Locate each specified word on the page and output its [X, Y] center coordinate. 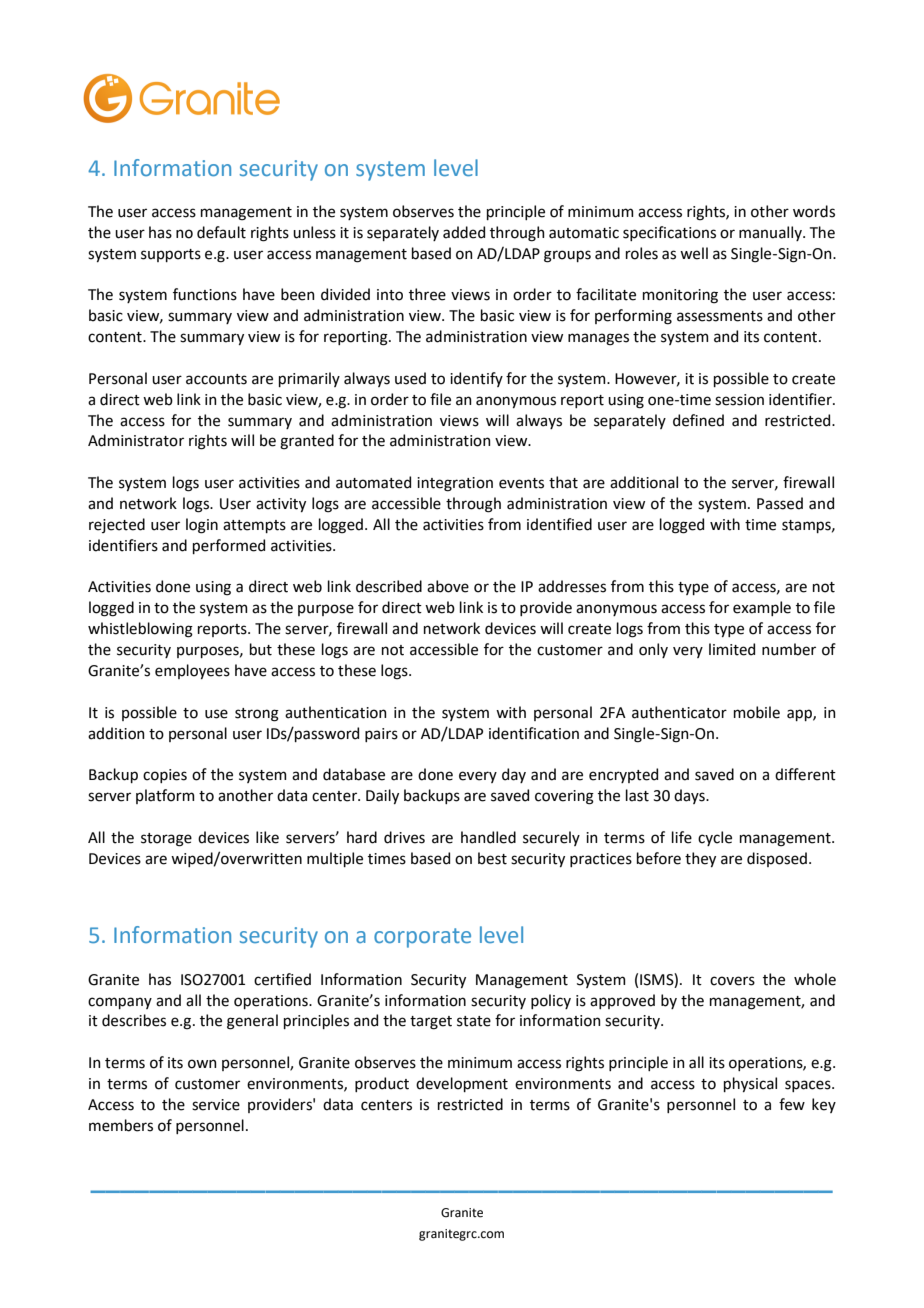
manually [771, 233]
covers [732, 981]
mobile [757, 712]
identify [476, 379]
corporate [422, 938]
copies [165, 776]
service [216, 1105]
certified [282, 979]
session [739, 400]
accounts [216, 379]
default [221, 232]
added [464, 232]
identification [534, 733]
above [448, 586]
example [762, 608]
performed [229, 546]
